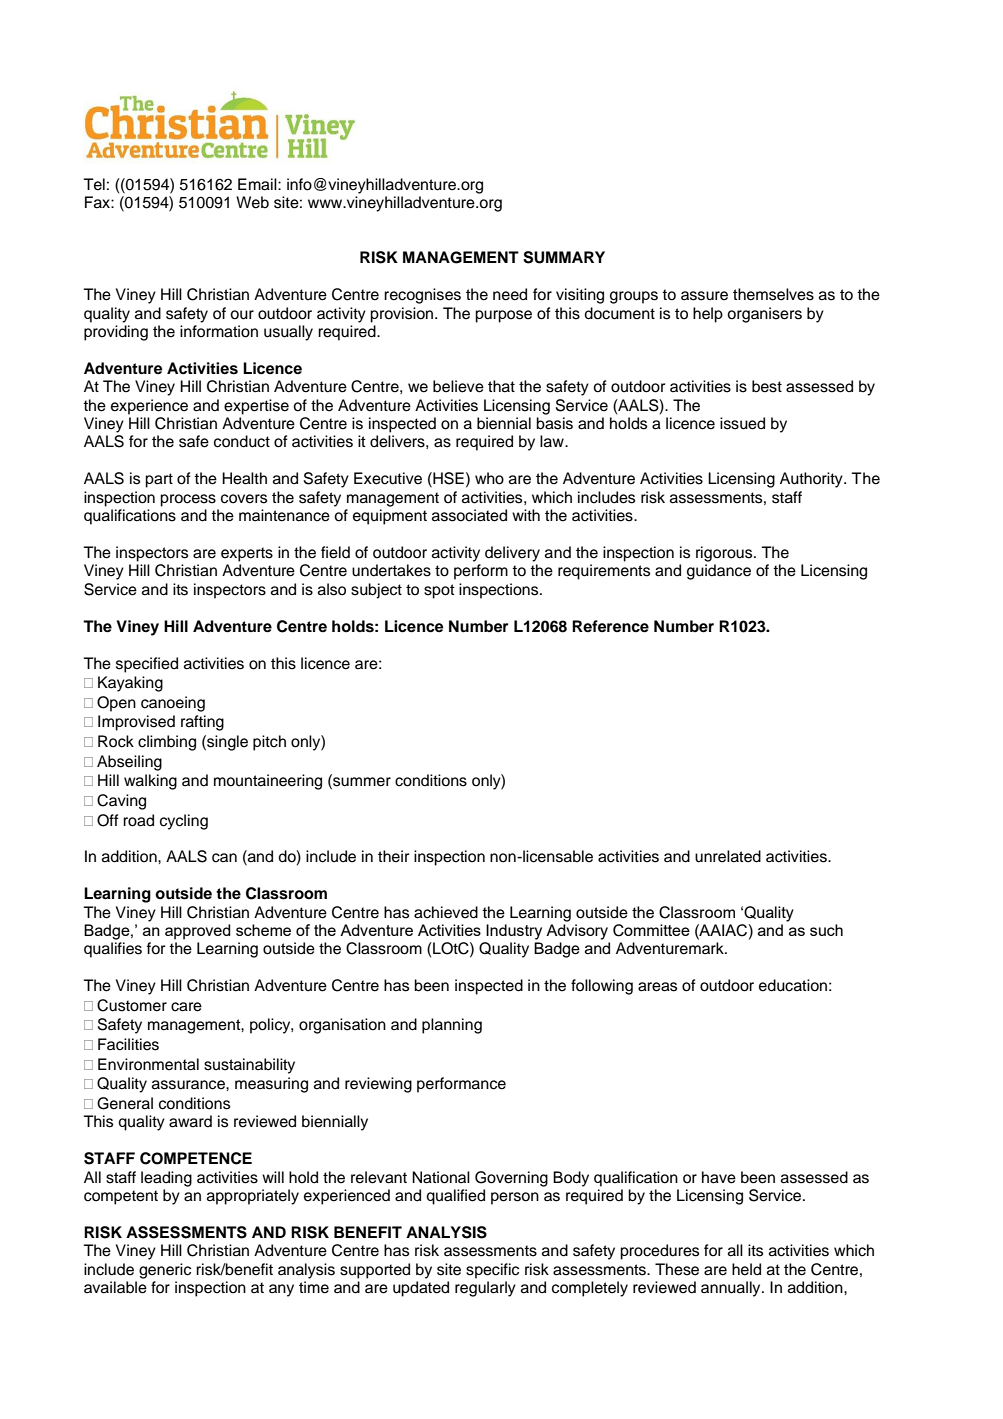  Describe the element at coordinates (728, 856) in the image. I see `unrelated` at that location.
